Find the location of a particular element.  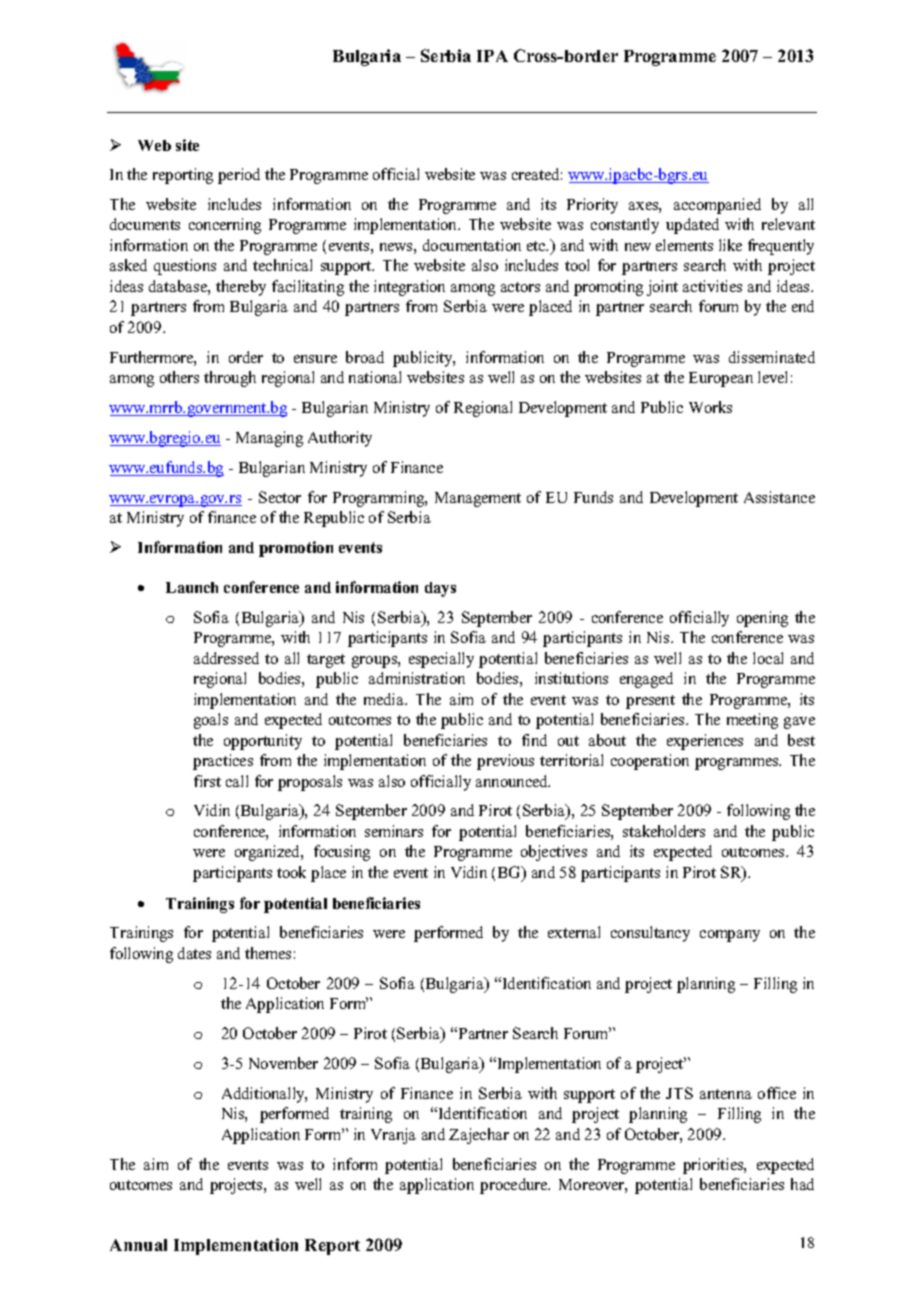

concerning is located at coordinates (225, 226).
